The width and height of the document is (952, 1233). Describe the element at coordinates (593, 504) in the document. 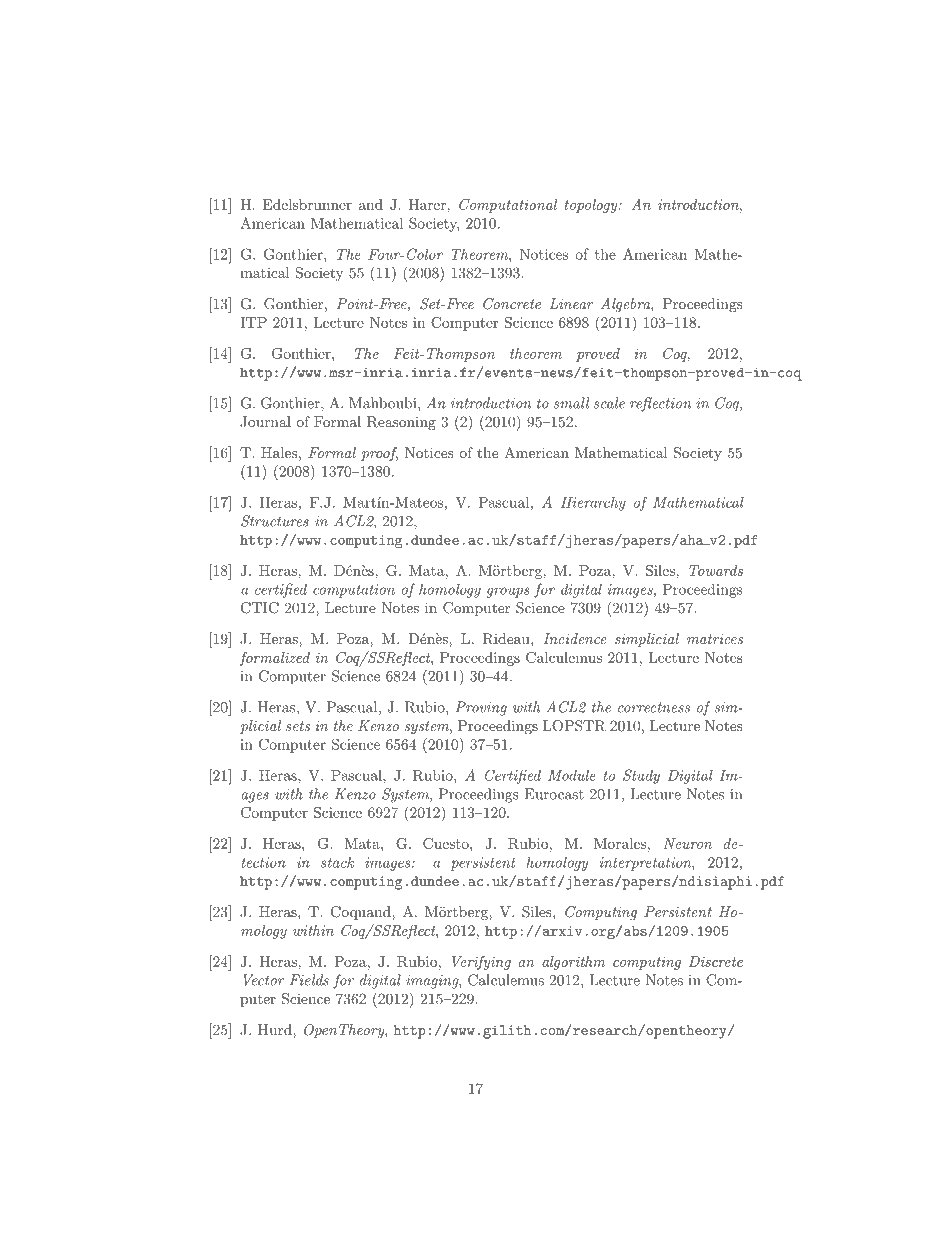

I see `Hierarchy` at that location.
